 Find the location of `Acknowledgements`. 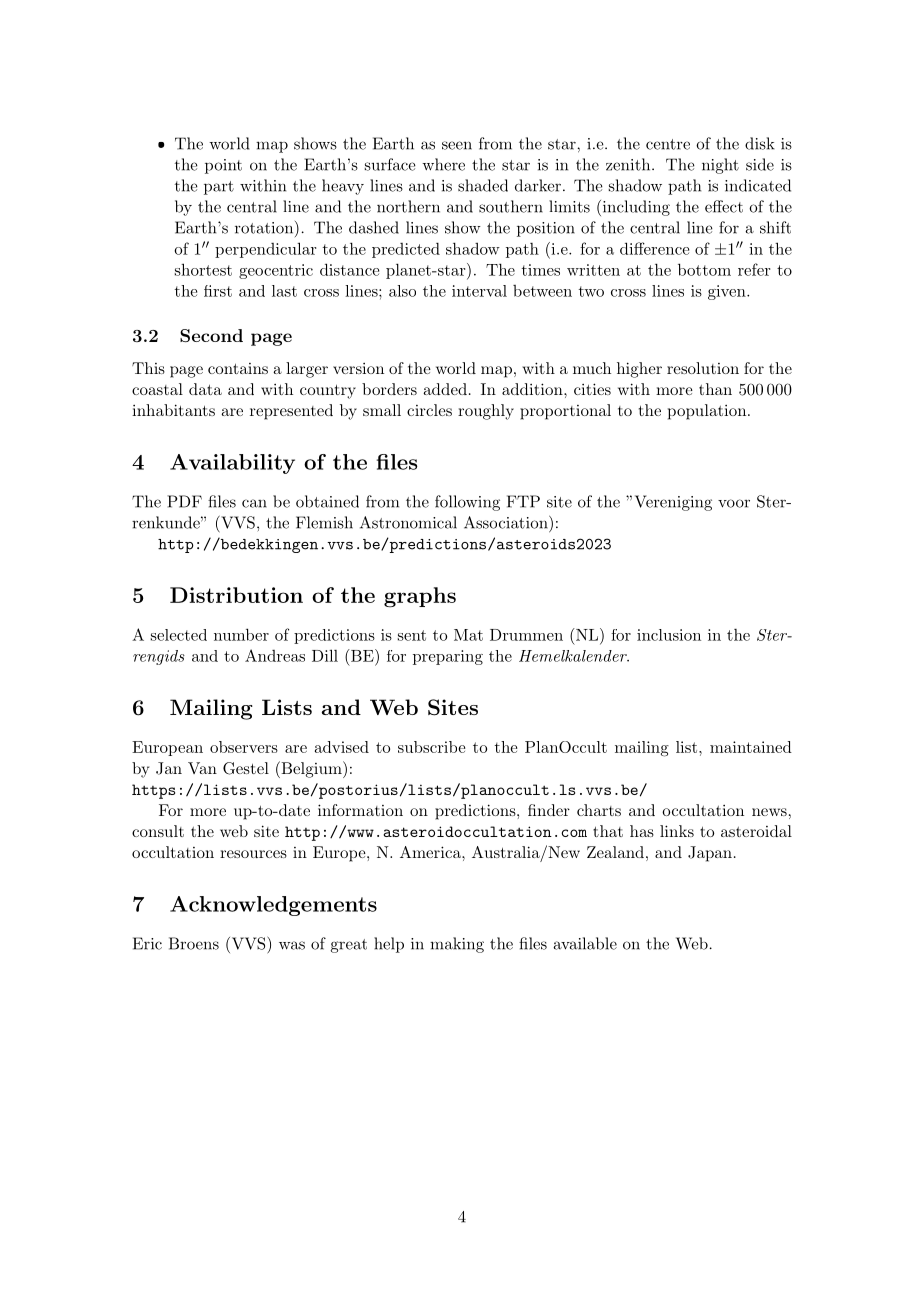

Acknowledgements is located at coordinates (273, 906).
